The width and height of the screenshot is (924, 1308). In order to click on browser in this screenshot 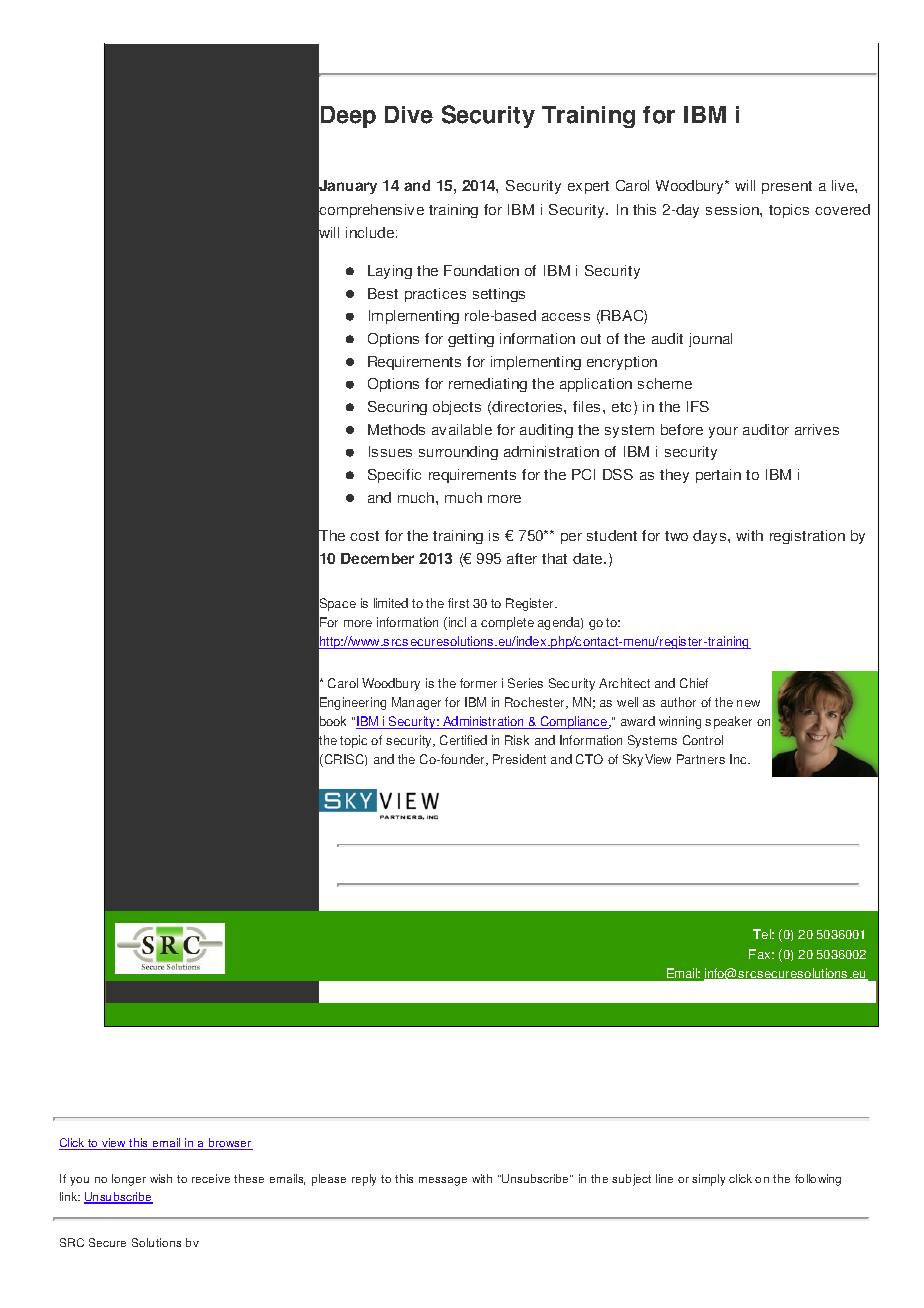, I will do `click(230, 1144)`.
